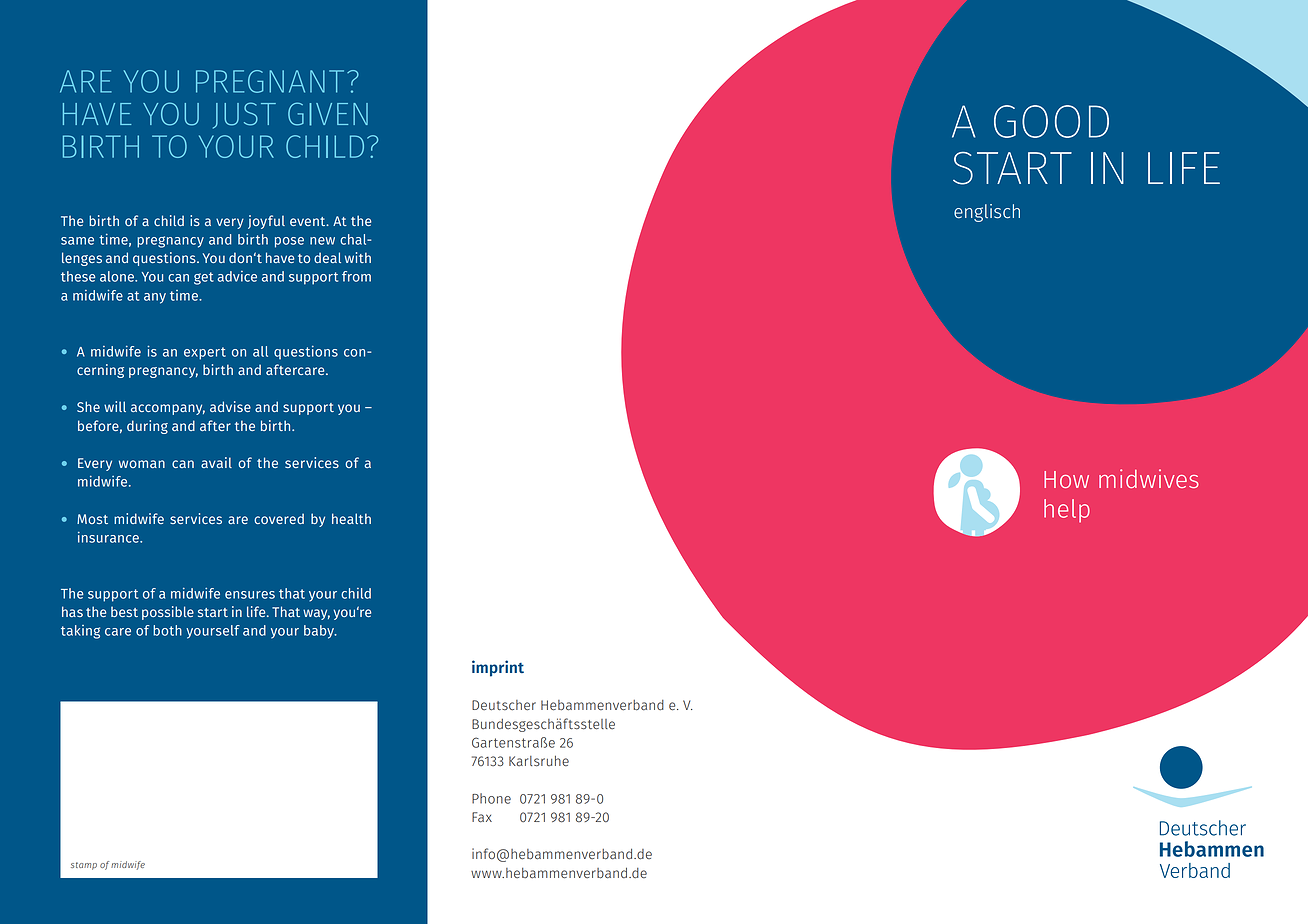 This screenshot has height=924, width=1308. What do you see at coordinates (1051, 121) in the screenshot?
I see `Good` at bounding box center [1051, 121].
